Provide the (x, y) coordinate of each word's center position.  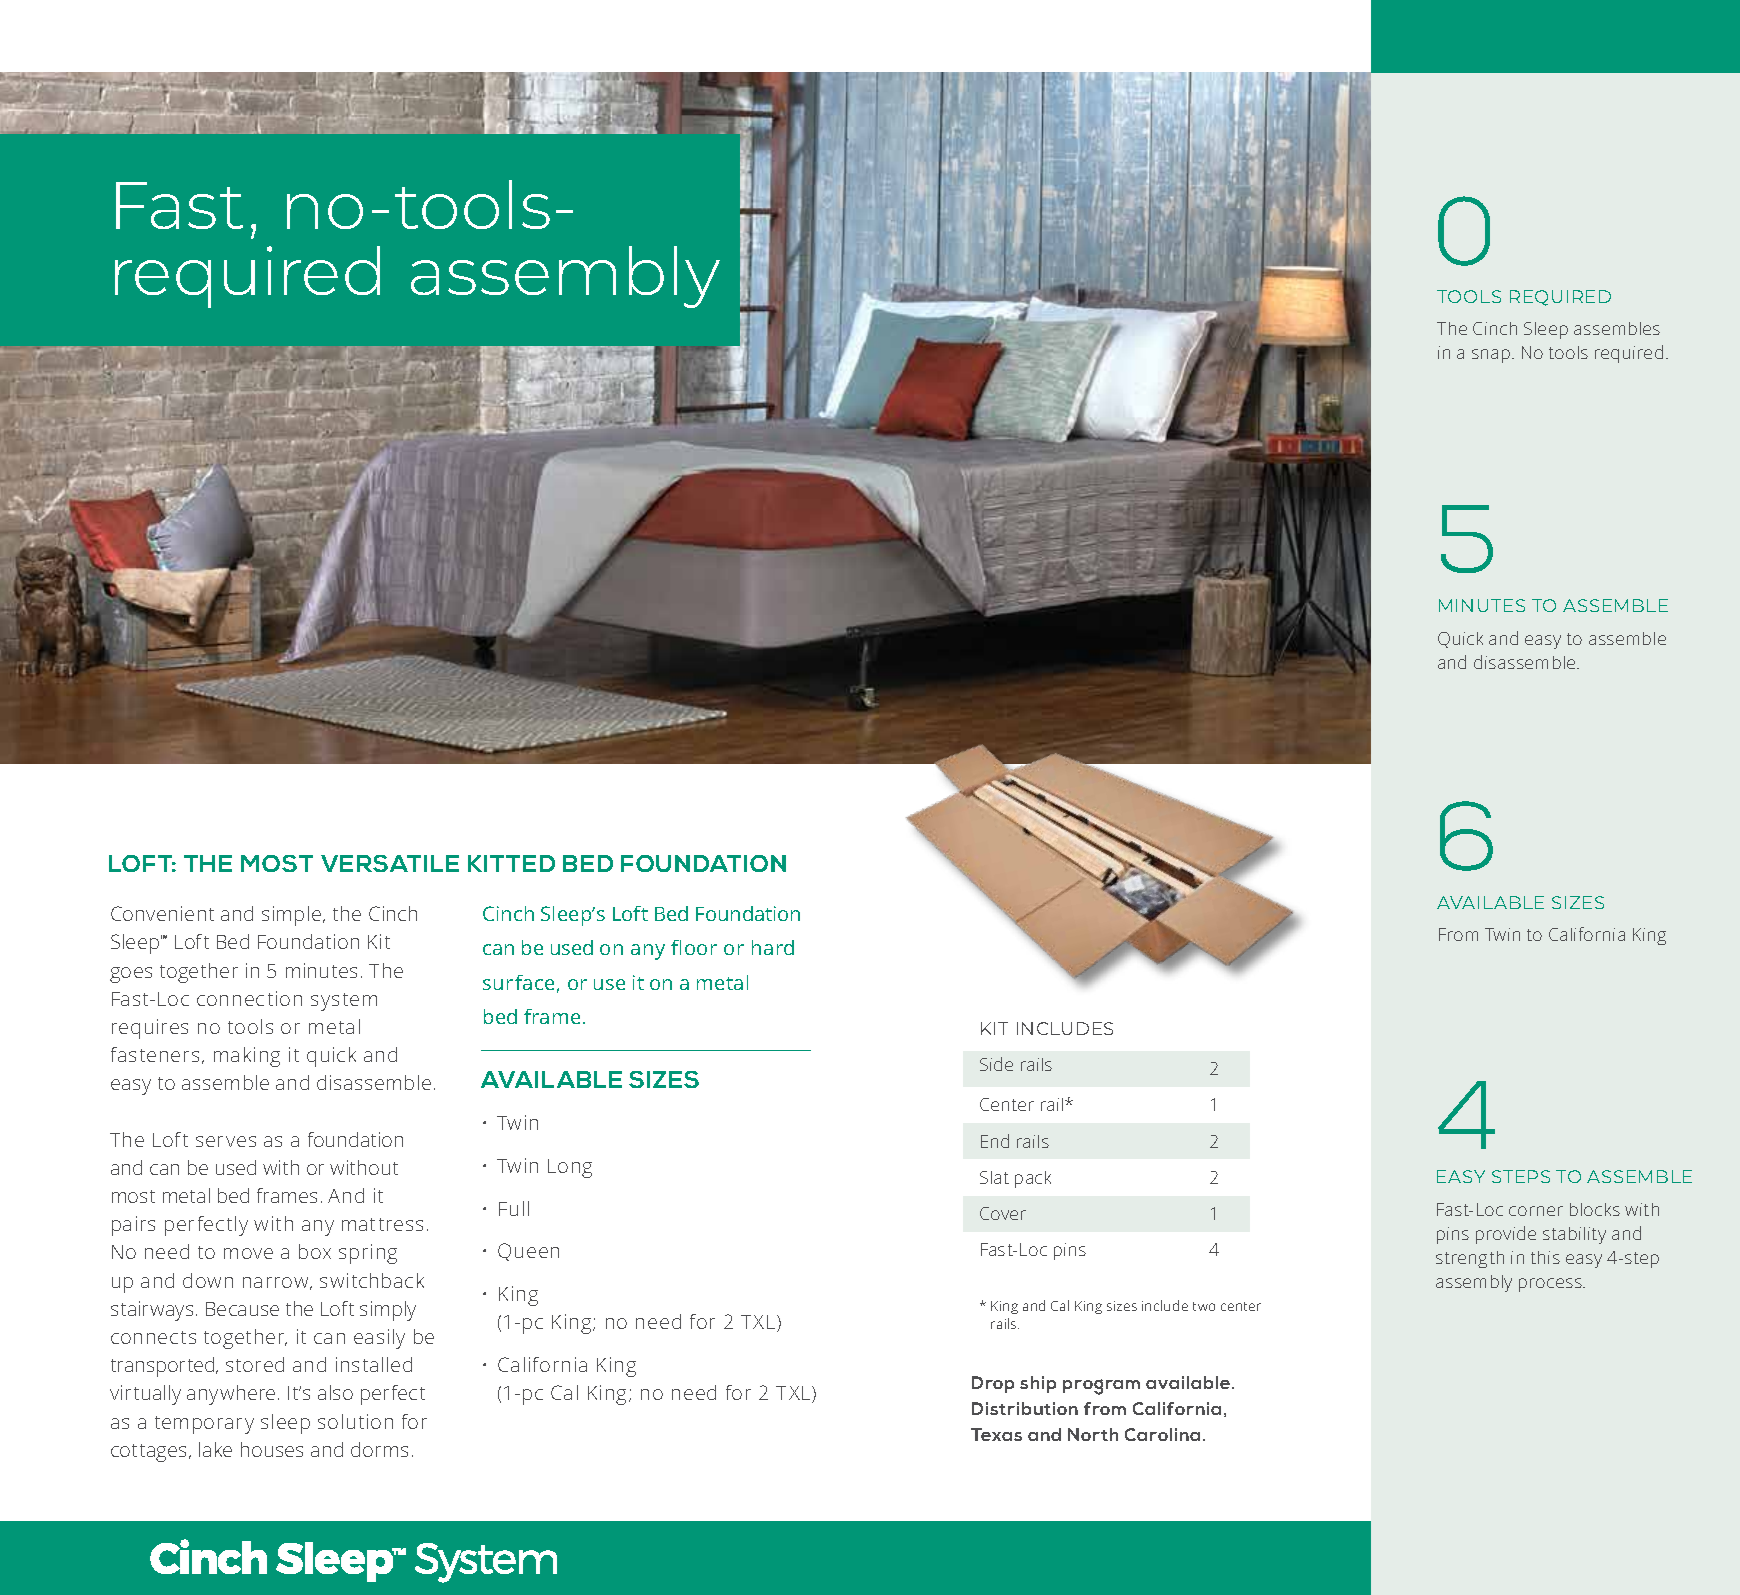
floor (694, 947)
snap (1491, 356)
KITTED (511, 863)
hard (773, 947)
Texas (996, 1434)
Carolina (1162, 1434)
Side (996, 1064)
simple (291, 916)
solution (355, 1421)
